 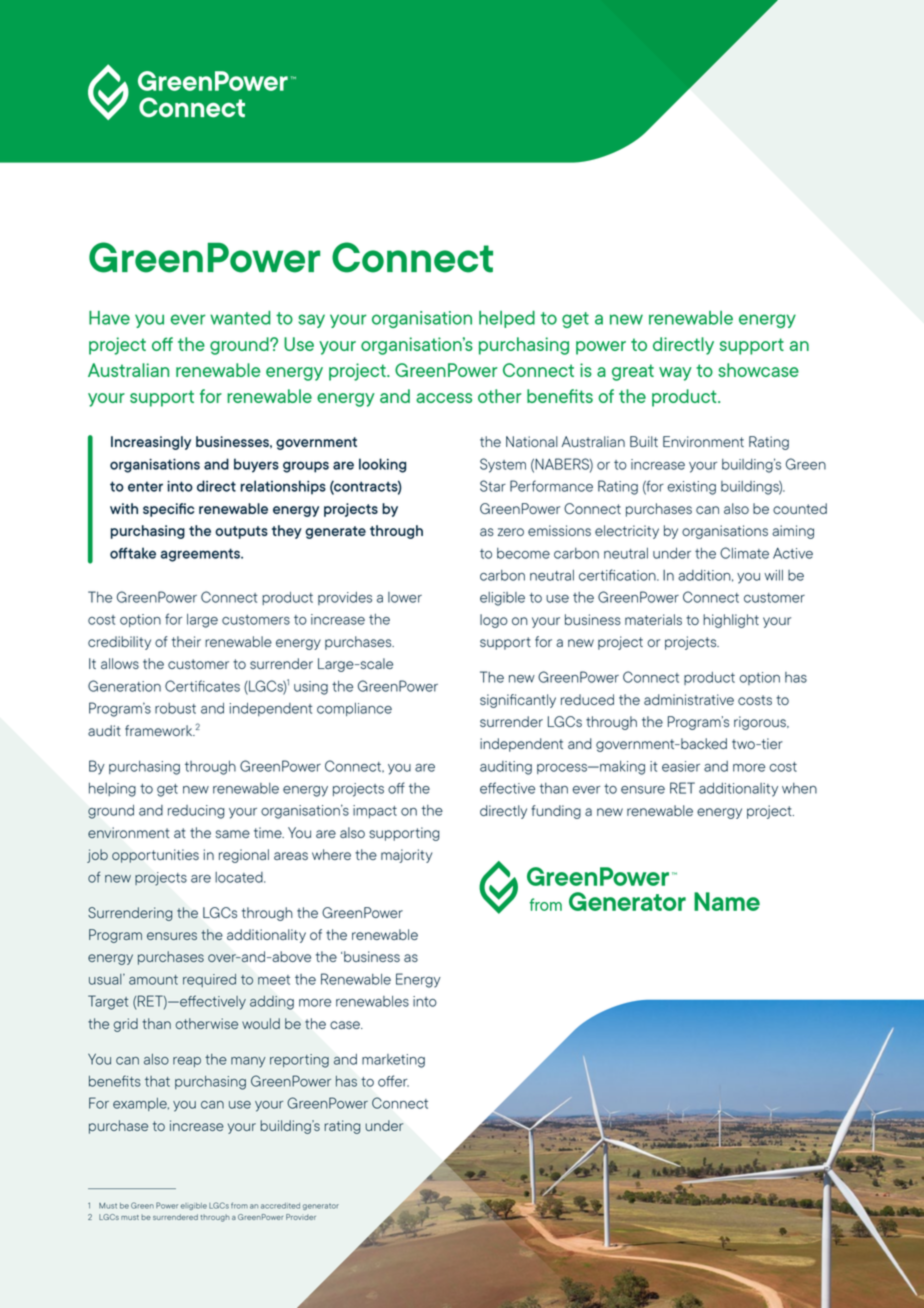 I want to click on opportunities, so click(x=155, y=856).
